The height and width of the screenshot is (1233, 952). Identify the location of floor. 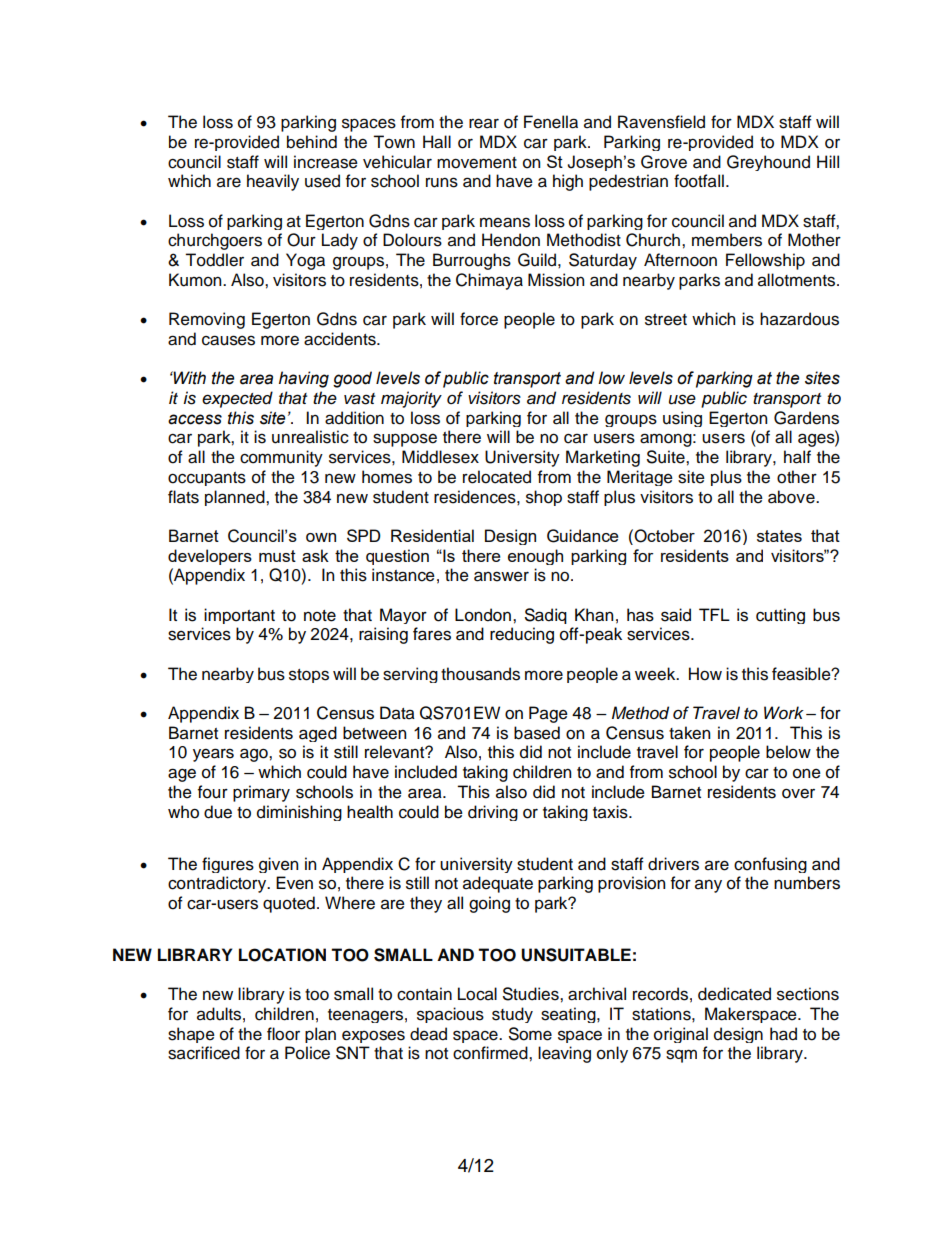
(283, 1034).
